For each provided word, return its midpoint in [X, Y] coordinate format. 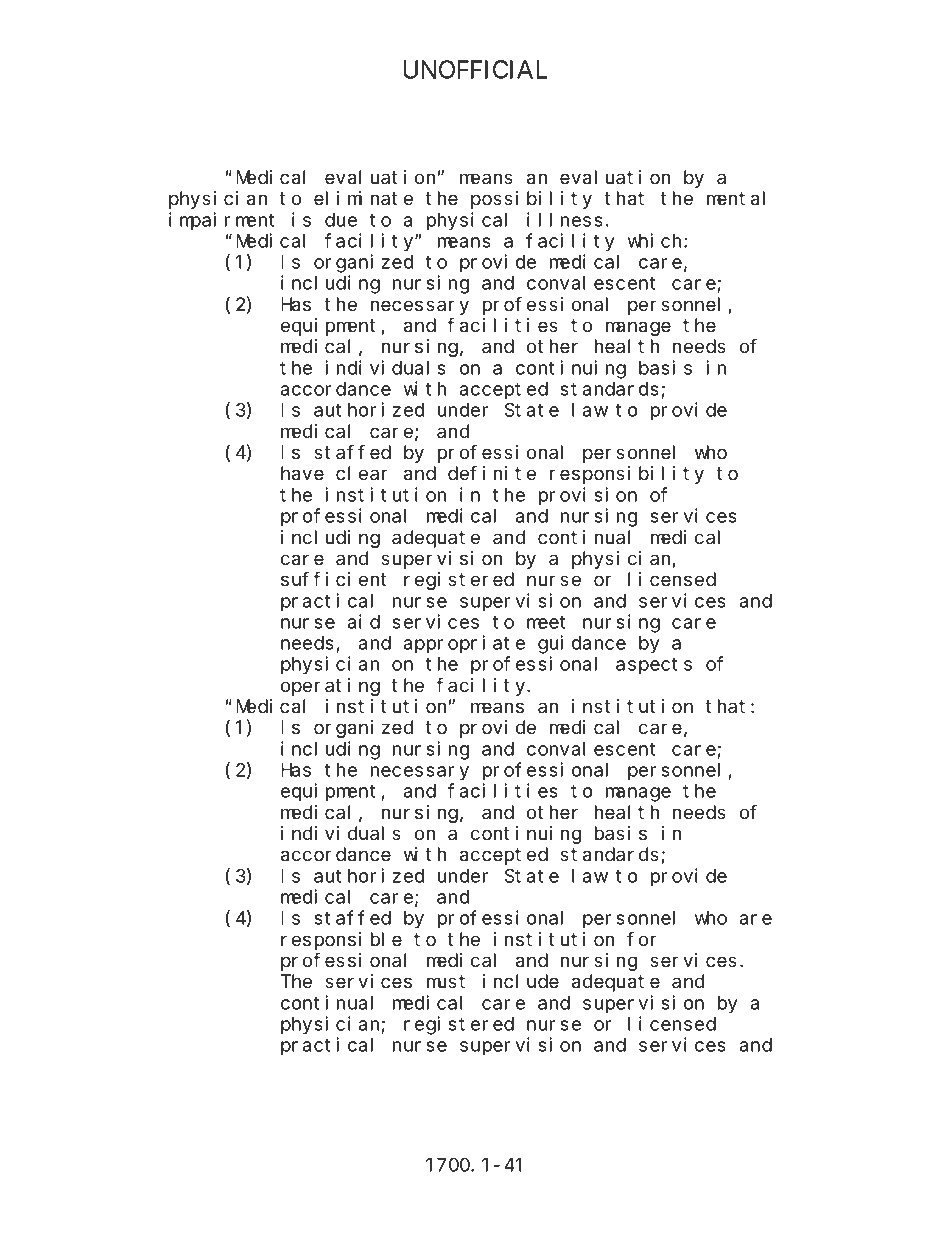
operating [330, 687]
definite [492, 473]
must [446, 982]
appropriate [464, 644]
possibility [531, 200]
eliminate [363, 198]
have [302, 473]
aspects [654, 666]
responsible [341, 941]
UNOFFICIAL [475, 69]
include [520, 981]
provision [588, 496]
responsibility [627, 475]
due [341, 220]
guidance [582, 644]
